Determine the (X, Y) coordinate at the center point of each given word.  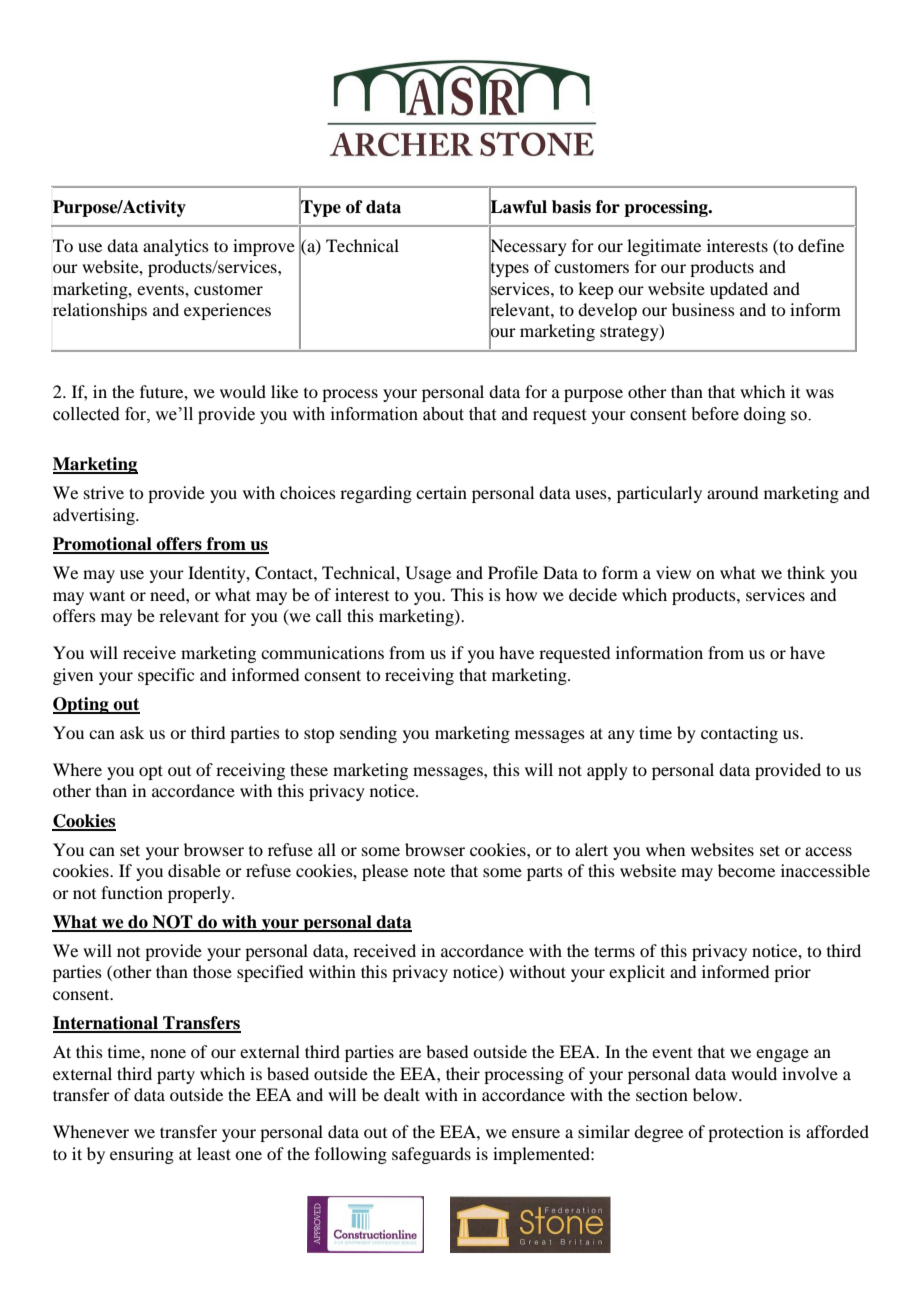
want (107, 595)
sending (368, 734)
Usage (428, 574)
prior (792, 973)
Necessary (528, 247)
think (806, 572)
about (443, 414)
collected (86, 414)
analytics (176, 247)
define (821, 245)
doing (765, 415)
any (621, 736)
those (212, 971)
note (429, 871)
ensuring (142, 1155)
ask (132, 732)
